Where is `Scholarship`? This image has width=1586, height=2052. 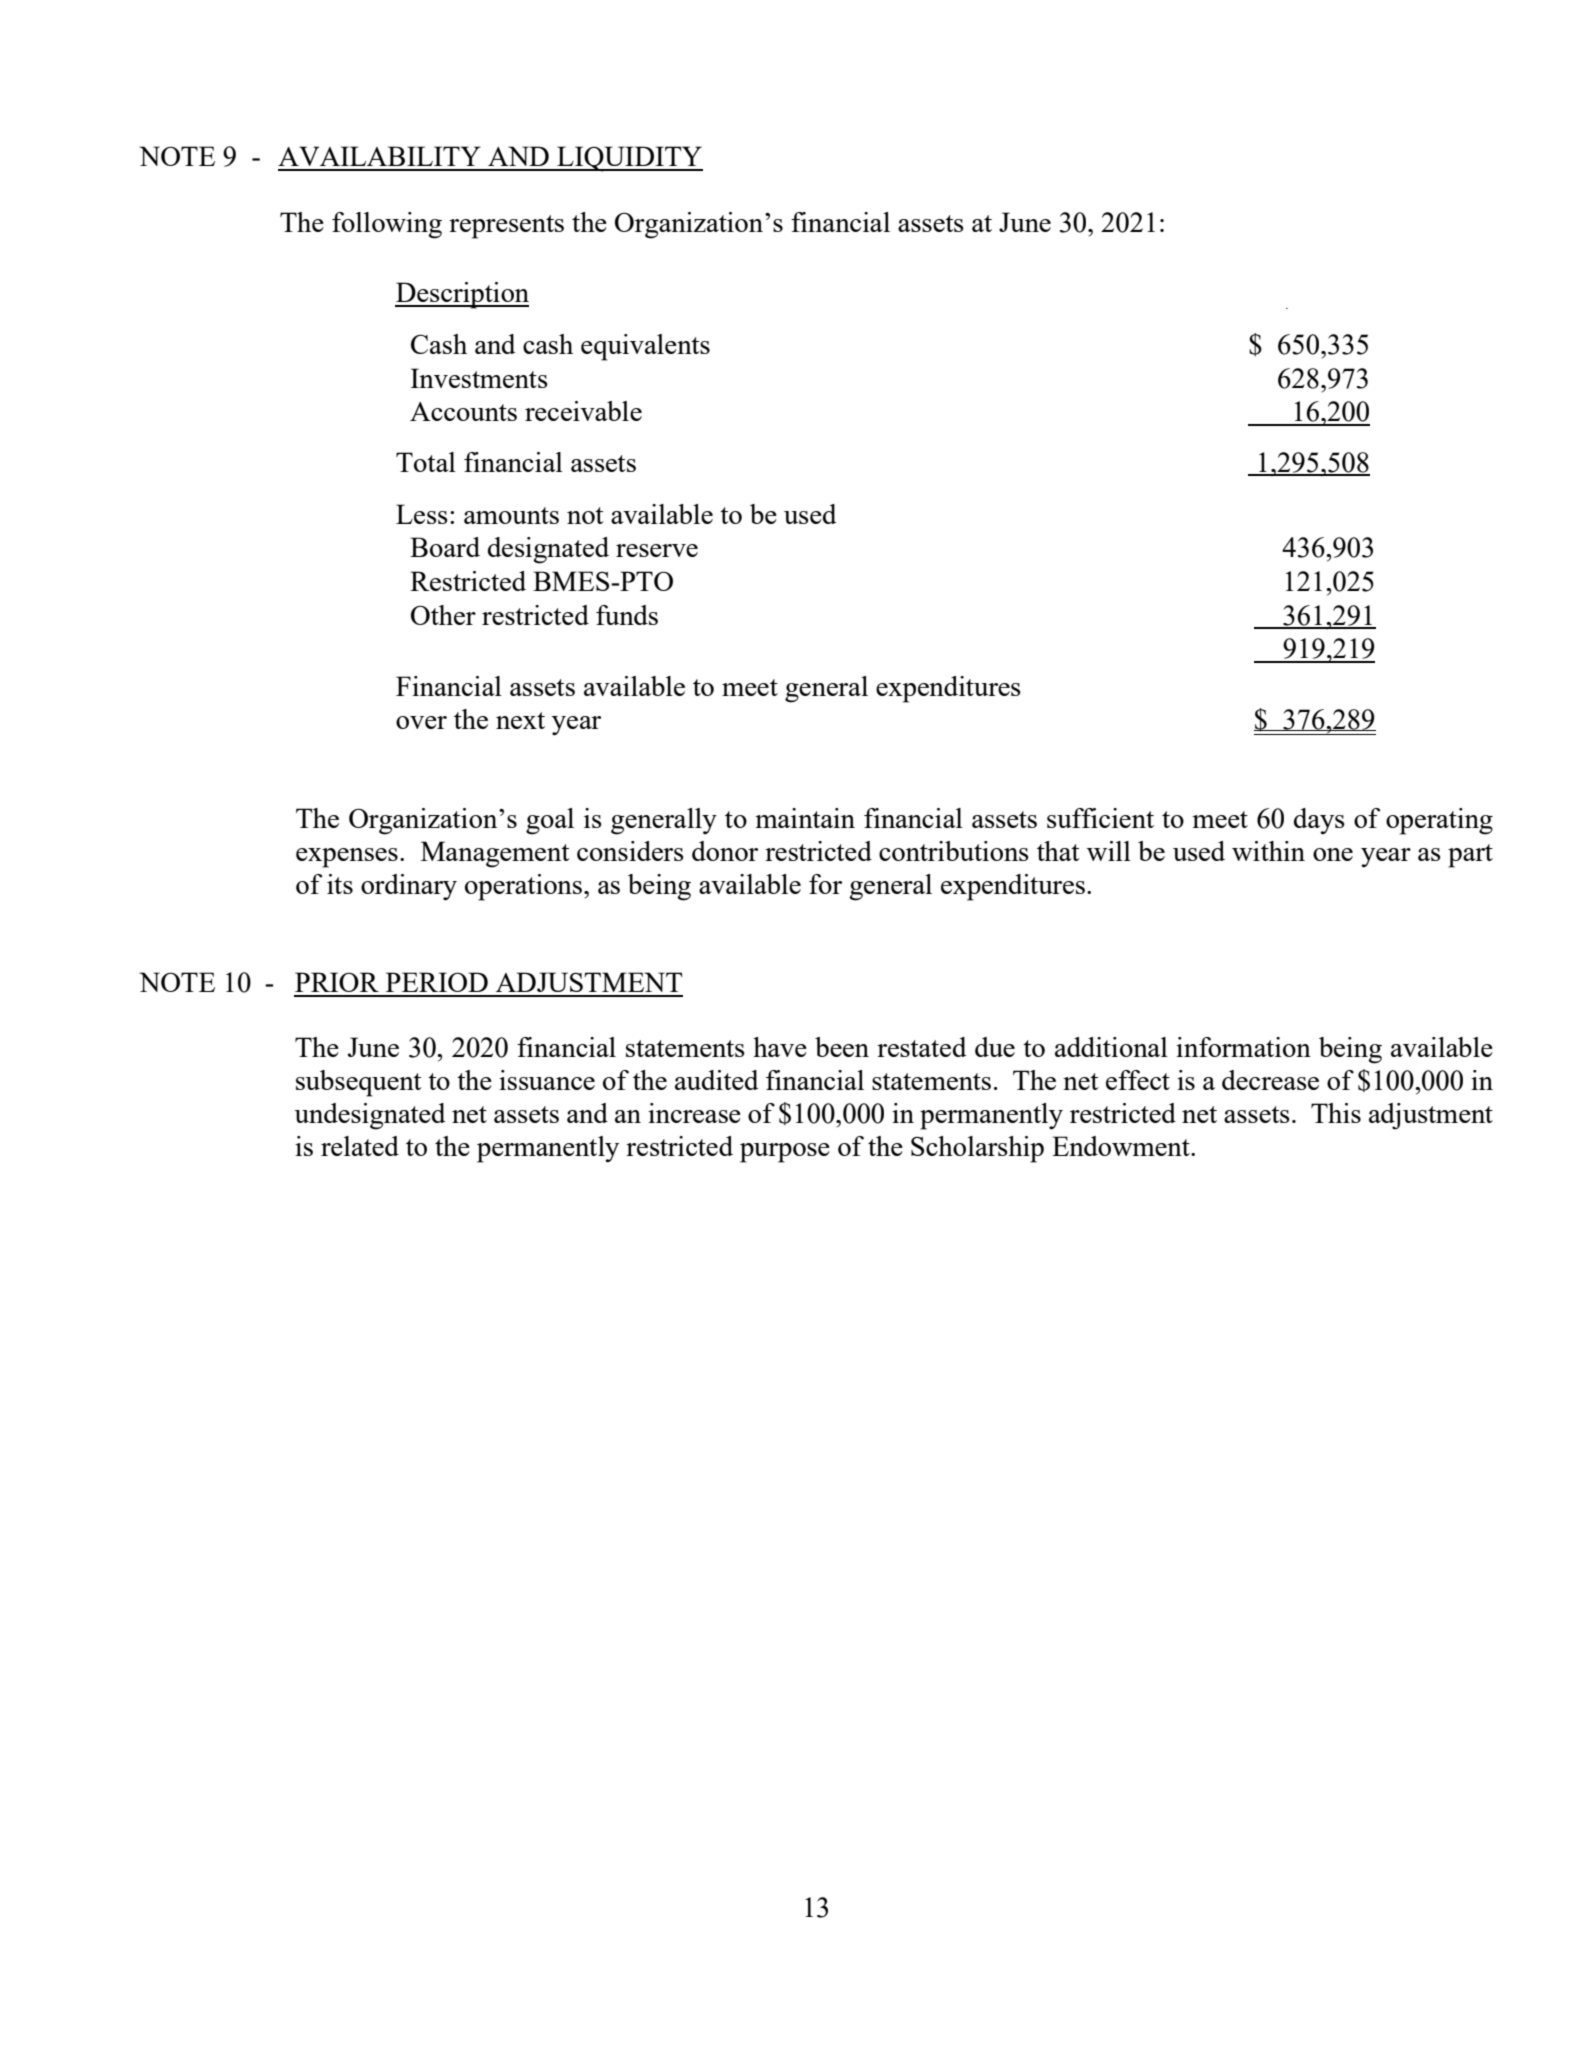
Scholarship is located at coordinates (977, 1149).
